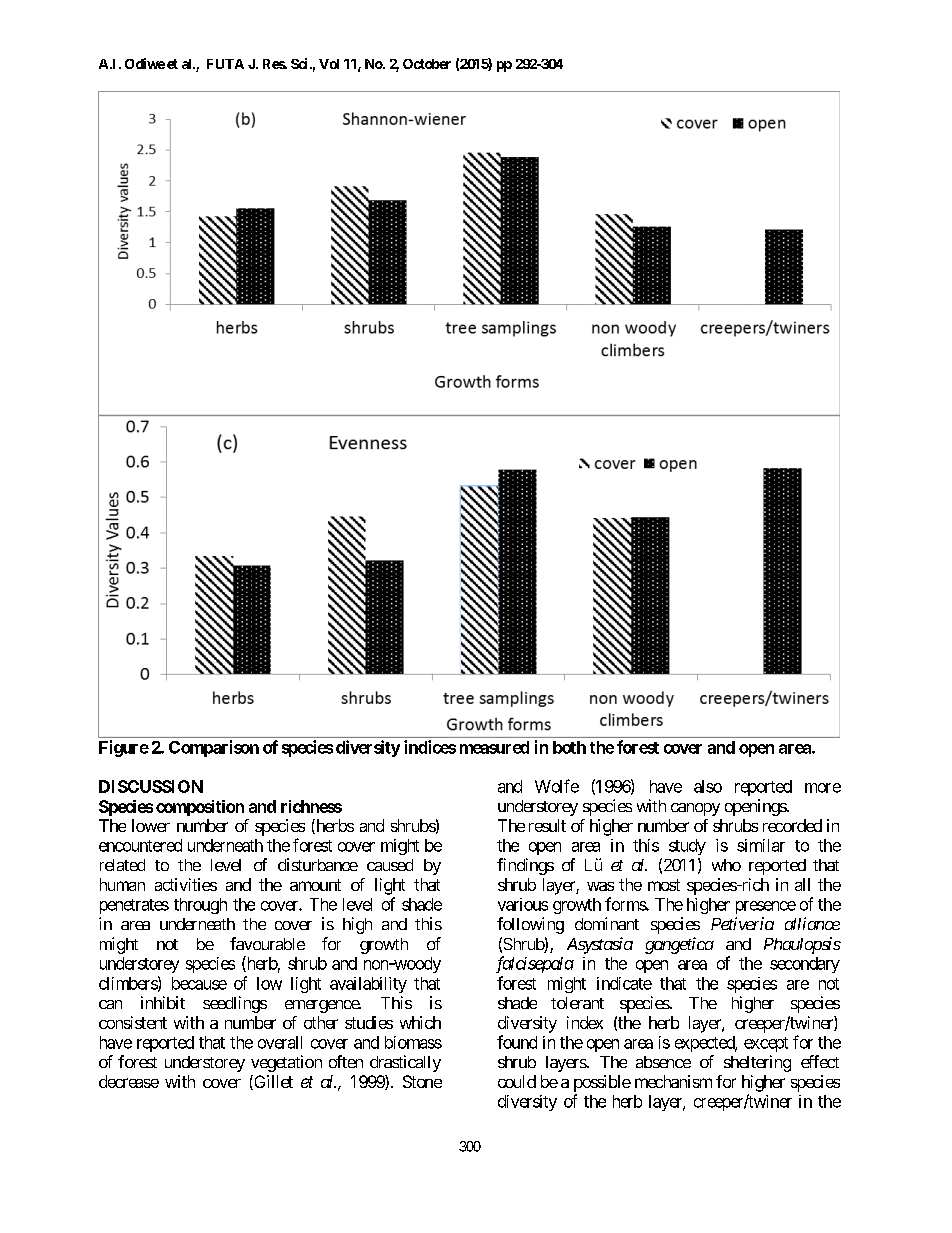 The width and height of the screenshot is (952, 1233). What do you see at coordinates (299, 63) in the screenshot?
I see `Sci` at bounding box center [299, 63].
